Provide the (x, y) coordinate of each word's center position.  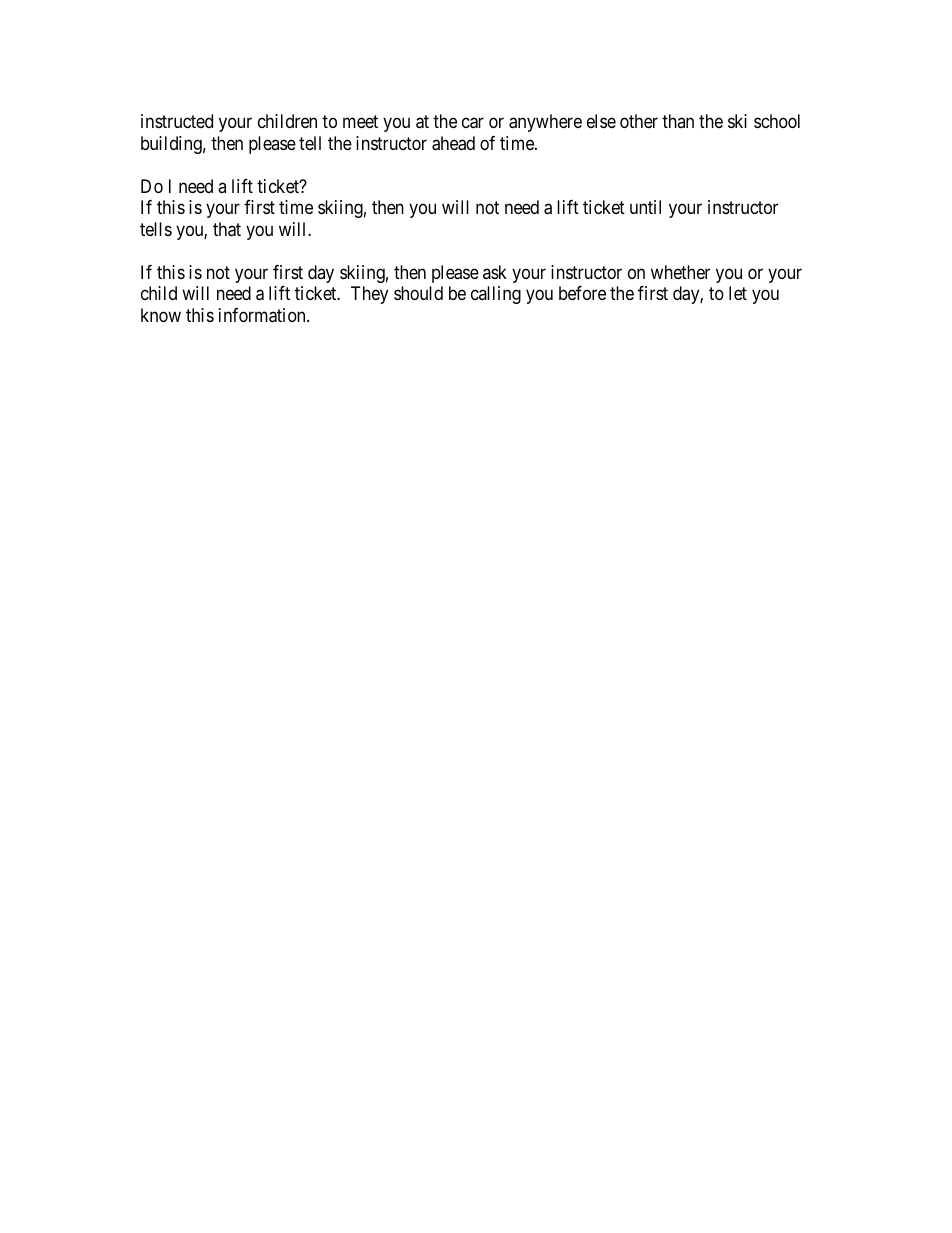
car (473, 123)
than (678, 121)
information (263, 315)
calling (496, 295)
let (738, 293)
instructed (177, 121)
